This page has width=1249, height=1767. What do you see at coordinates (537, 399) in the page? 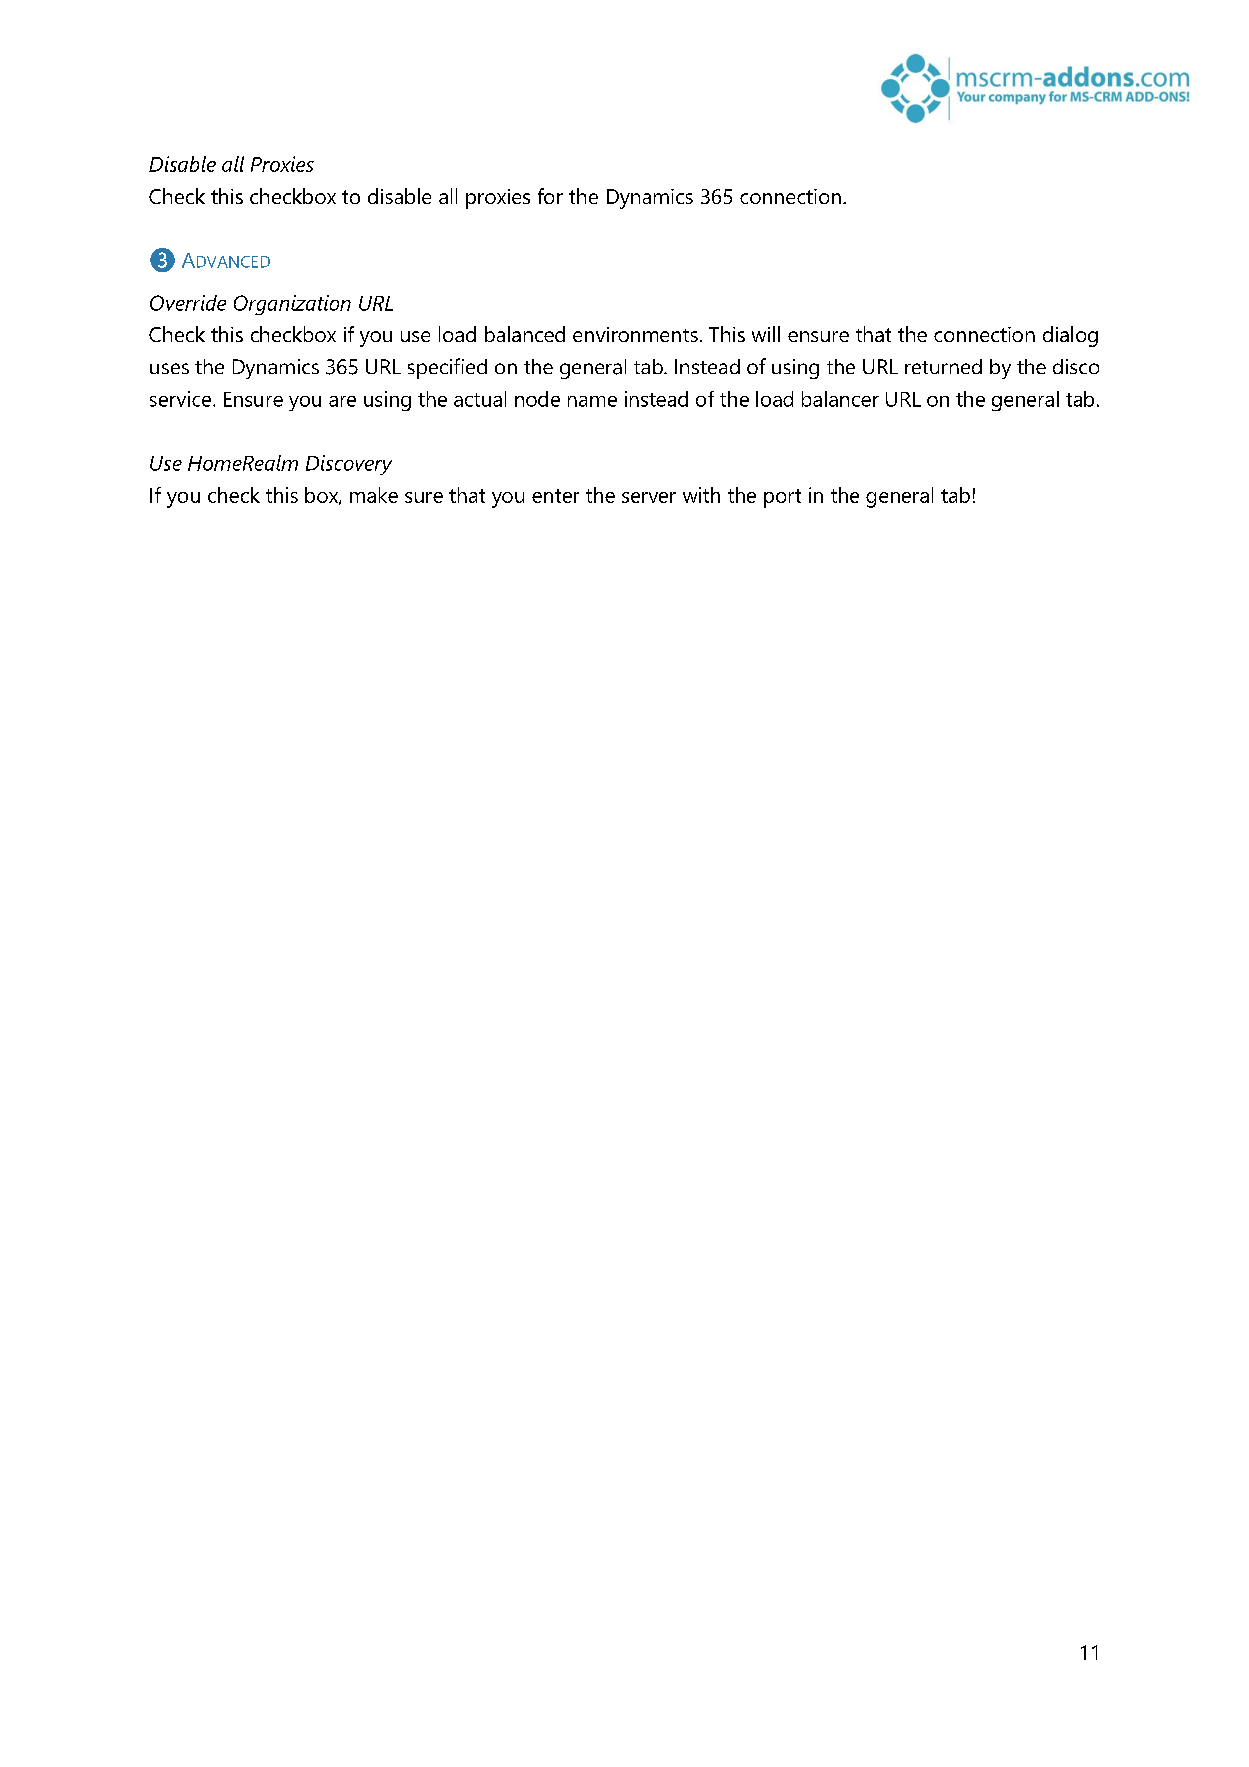
I see `node` at bounding box center [537, 399].
